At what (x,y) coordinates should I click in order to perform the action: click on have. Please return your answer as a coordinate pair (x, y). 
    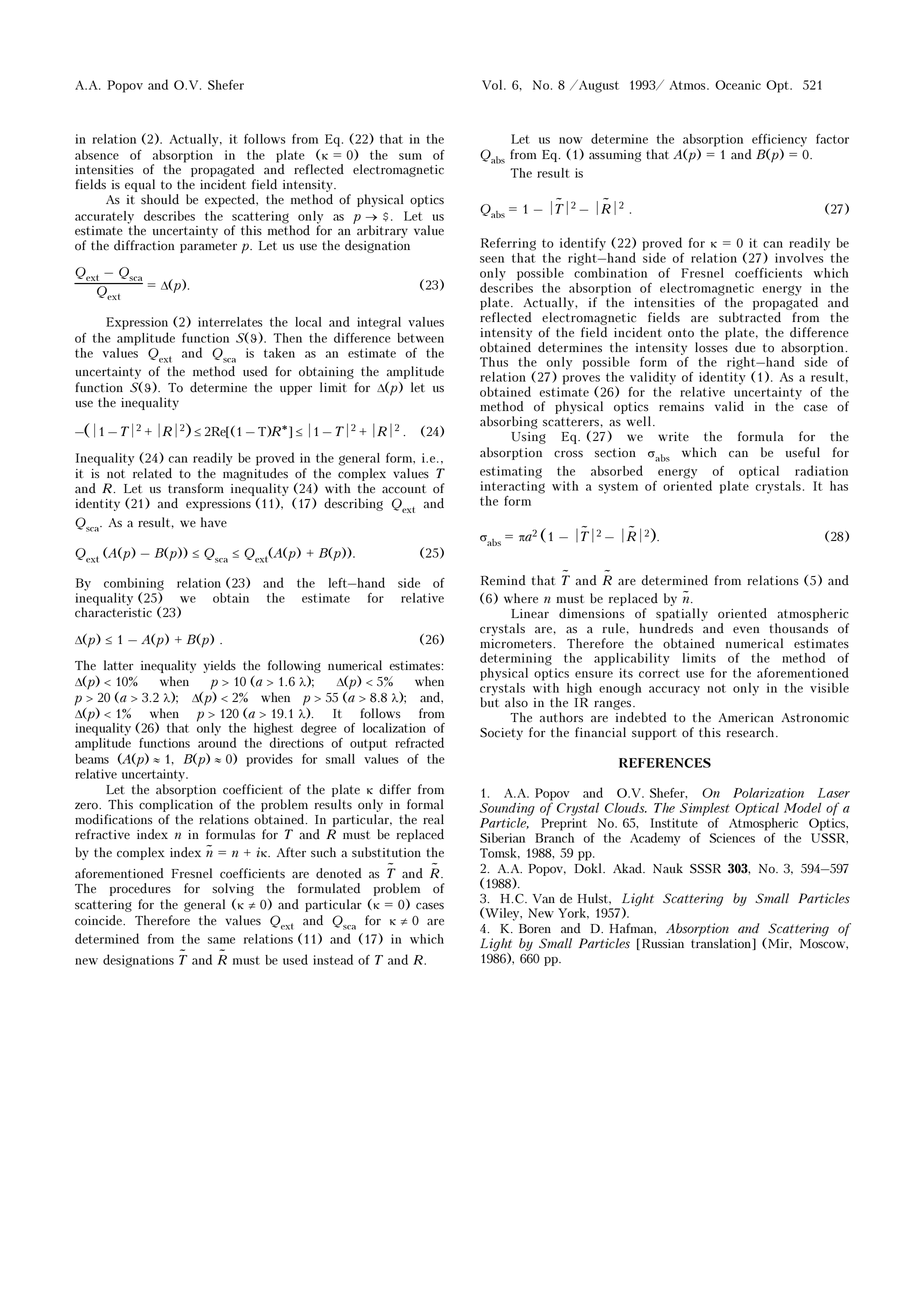
    Looking at the image, I should click on (214, 522).
